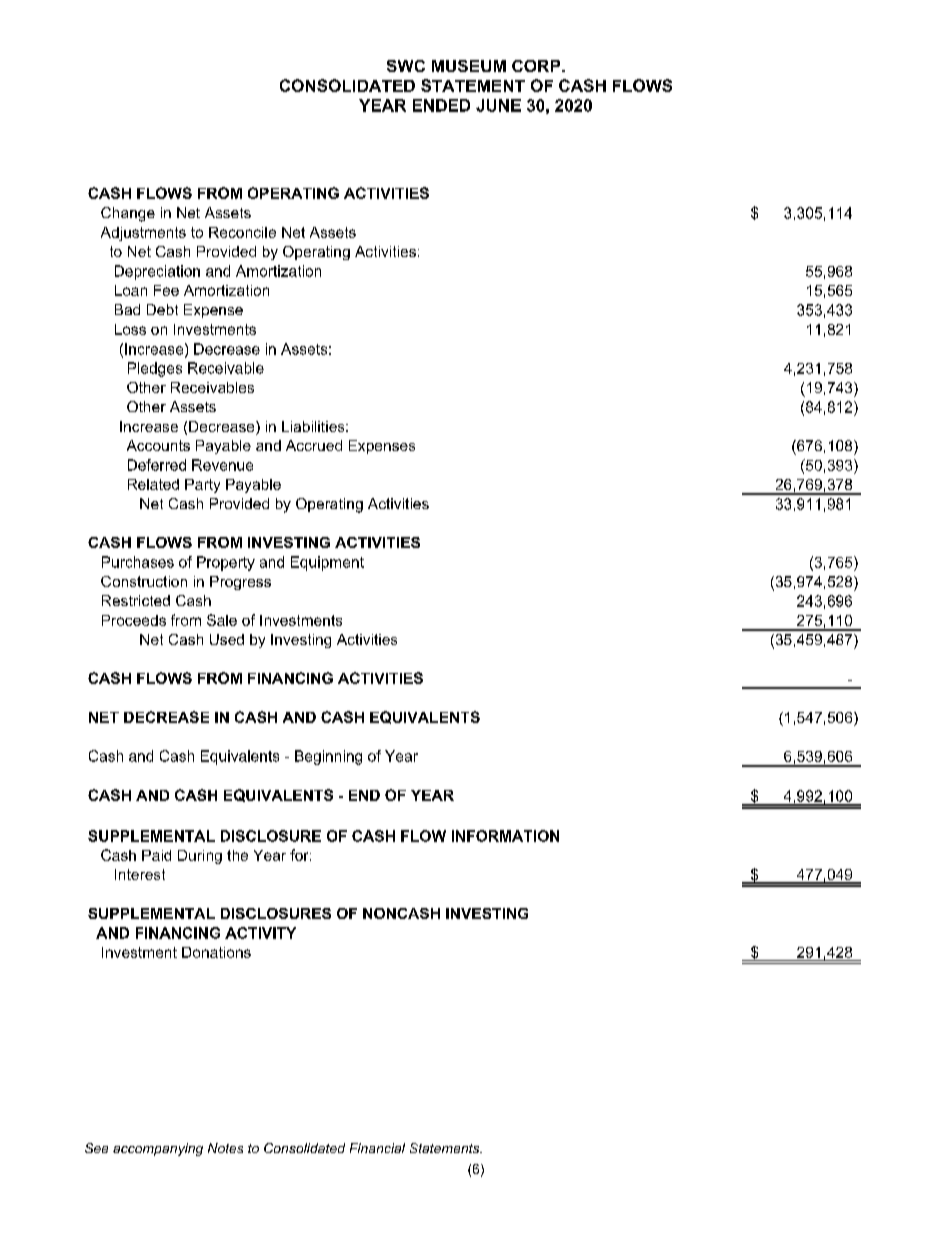  I want to click on Accrued, so click(314, 445).
